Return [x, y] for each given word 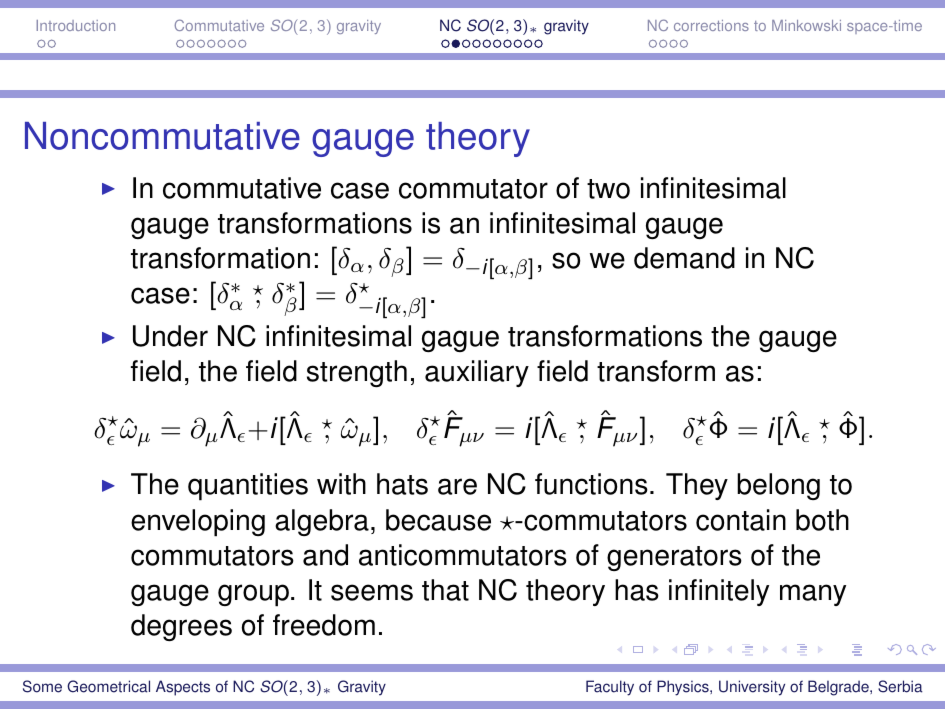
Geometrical [108, 686]
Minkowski [806, 25]
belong [778, 486]
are [457, 486]
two [608, 189]
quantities [248, 487]
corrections [711, 25]
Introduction [76, 25]
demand [684, 258]
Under [170, 336]
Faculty [610, 688]
